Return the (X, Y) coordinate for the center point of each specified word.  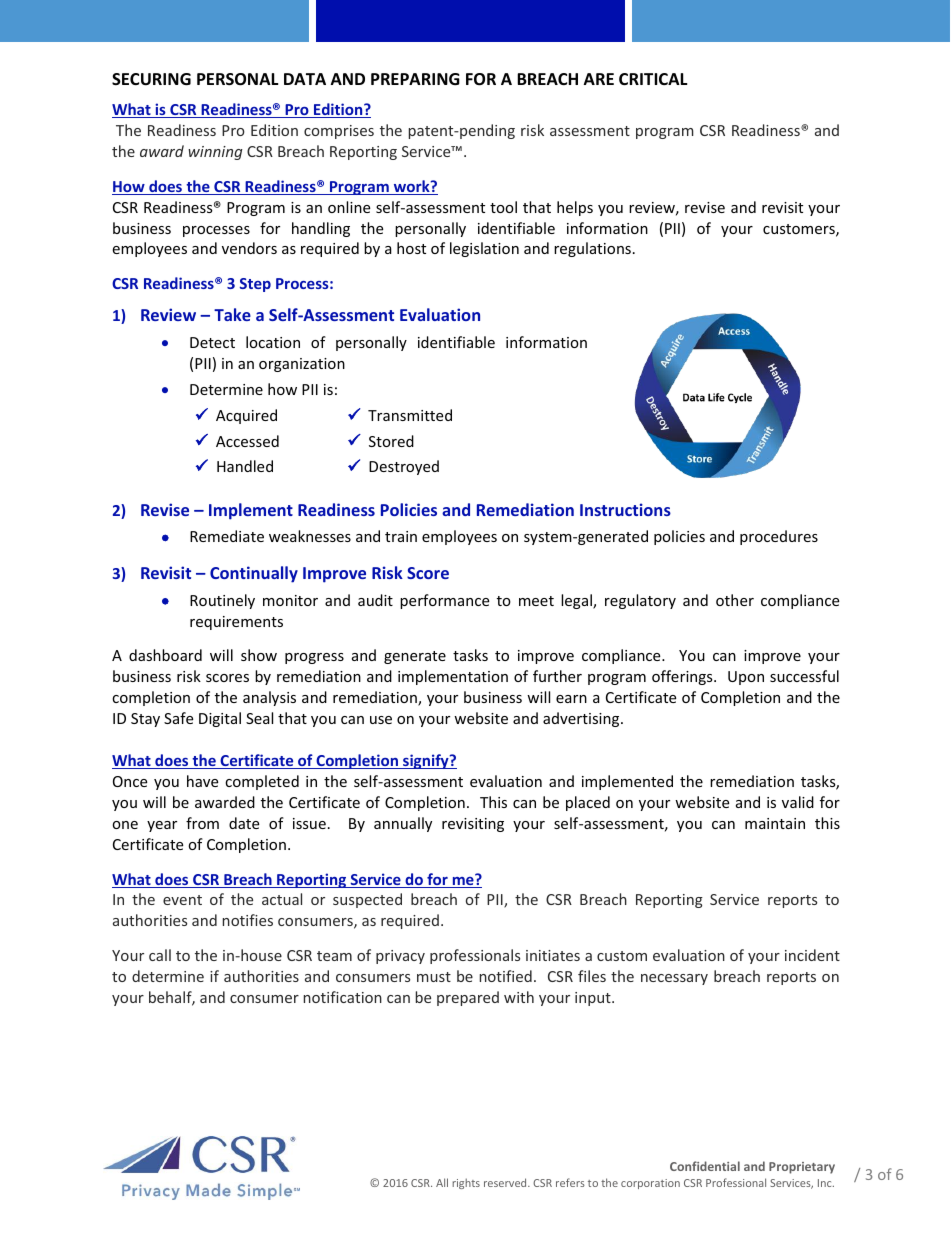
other (735, 600)
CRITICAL (653, 79)
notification (343, 997)
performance (444, 601)
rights (466, 1183)
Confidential (705, 1166)
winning (215, 153)
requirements (236, 623)
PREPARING (415, 79)
